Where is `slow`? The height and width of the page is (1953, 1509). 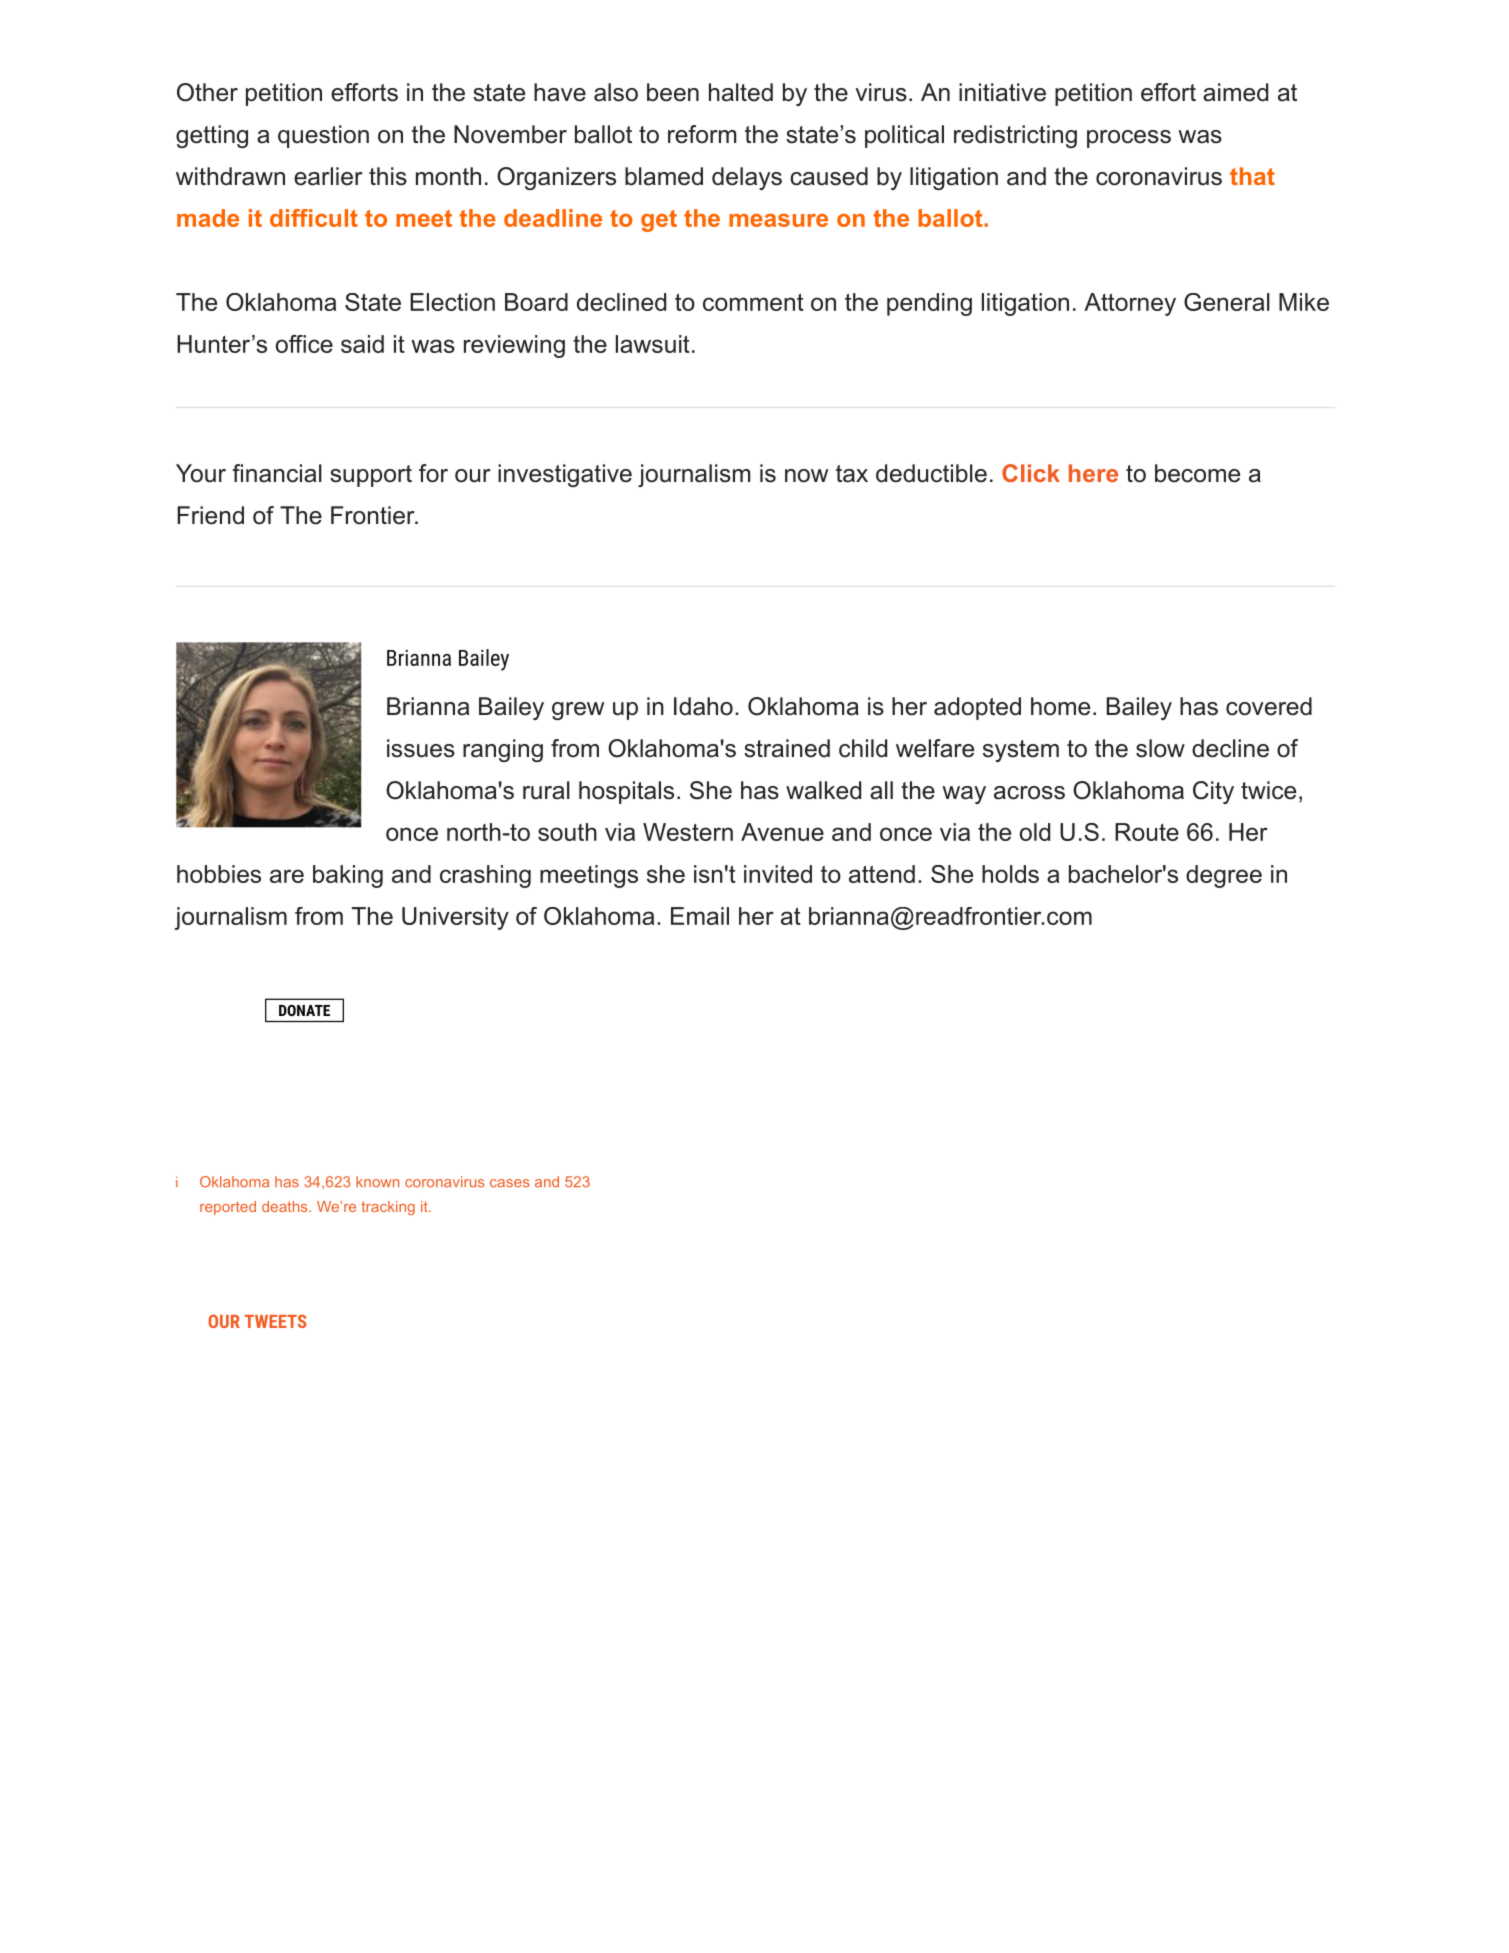 slow is located at coordinates (1160, 748).
